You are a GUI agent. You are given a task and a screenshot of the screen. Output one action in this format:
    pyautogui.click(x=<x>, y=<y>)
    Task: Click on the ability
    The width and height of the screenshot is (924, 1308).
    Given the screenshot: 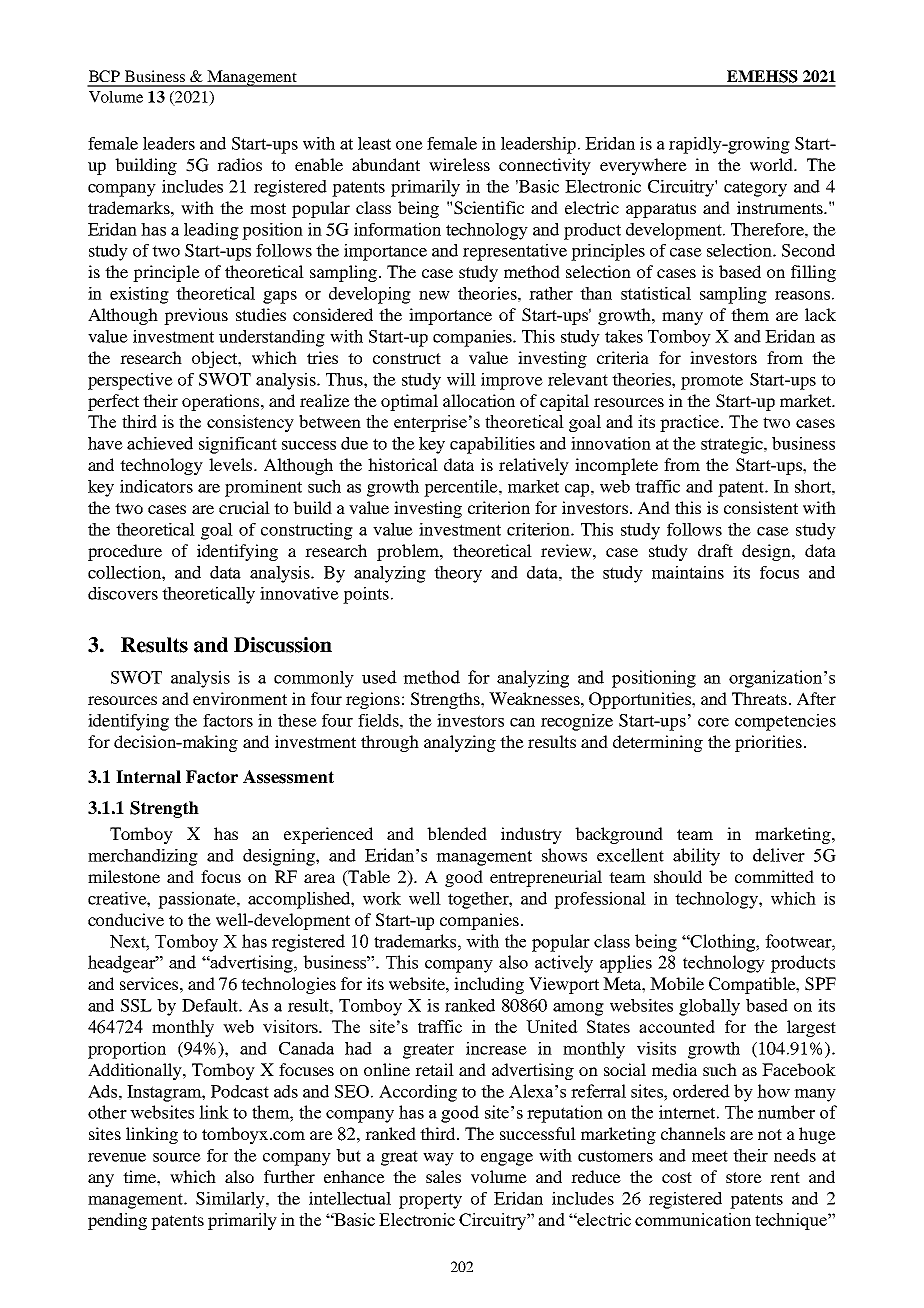 What is the action you would take?
    pyautogui.click(x=696, y=857)
